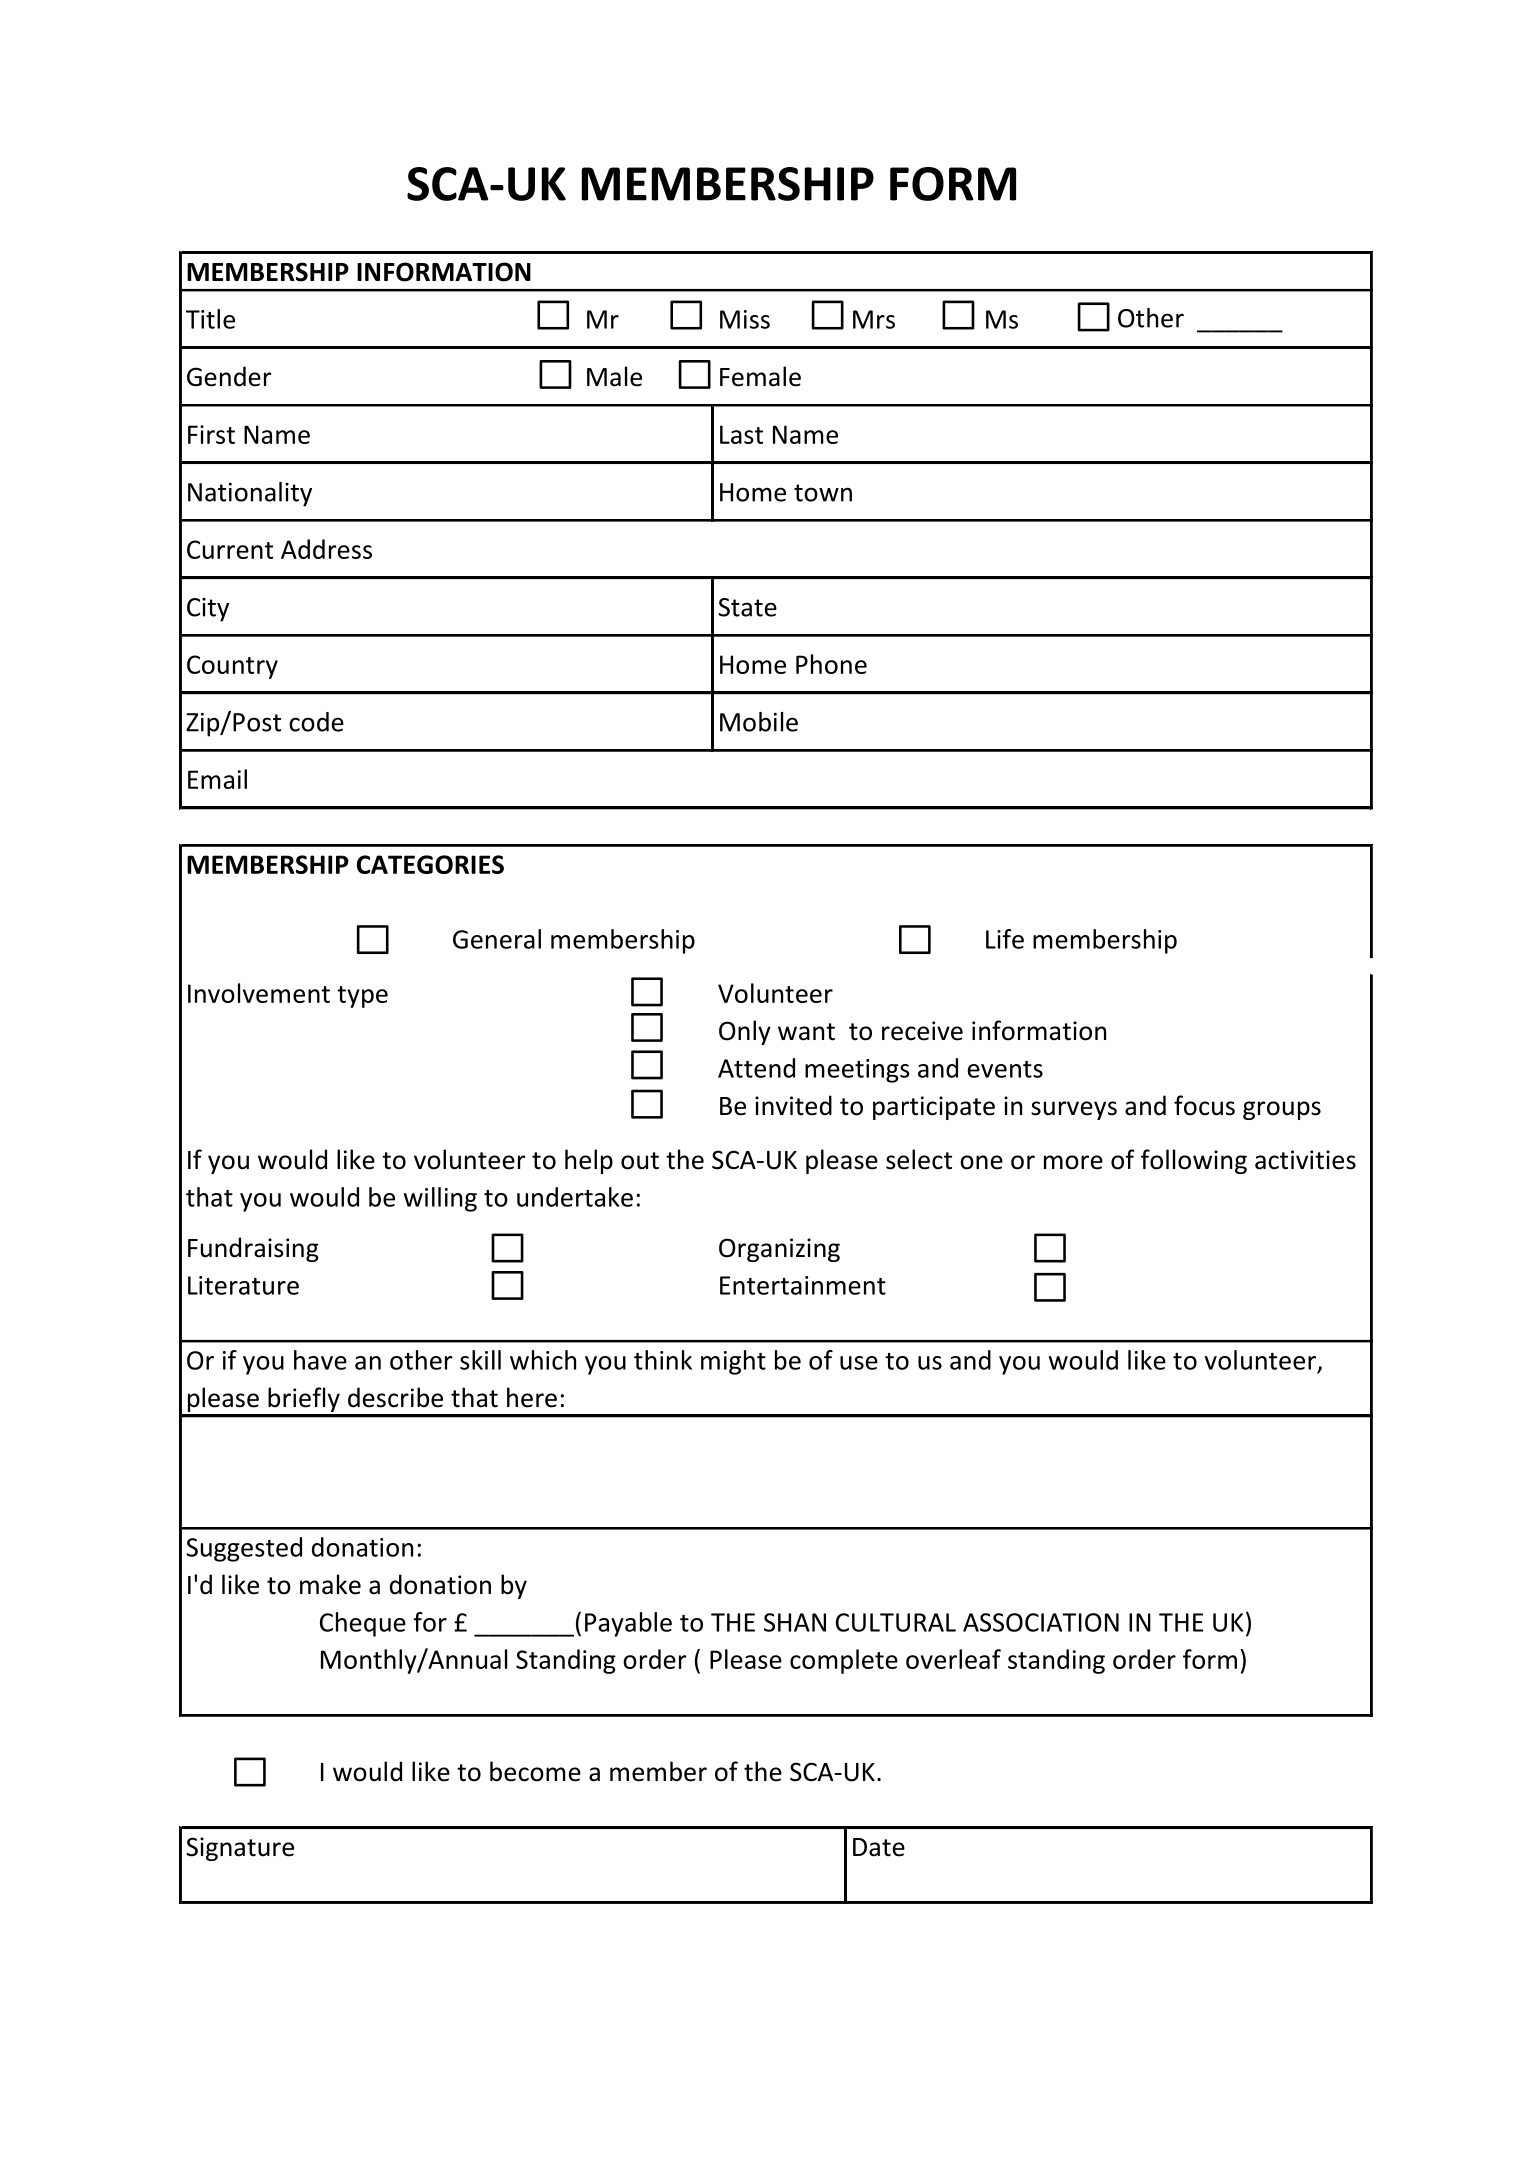 This document has height=2170, width=1534. What do you see at coordinates (756, 1068) in the document?
I see `Attend` at bounding box center [756, 1068].
